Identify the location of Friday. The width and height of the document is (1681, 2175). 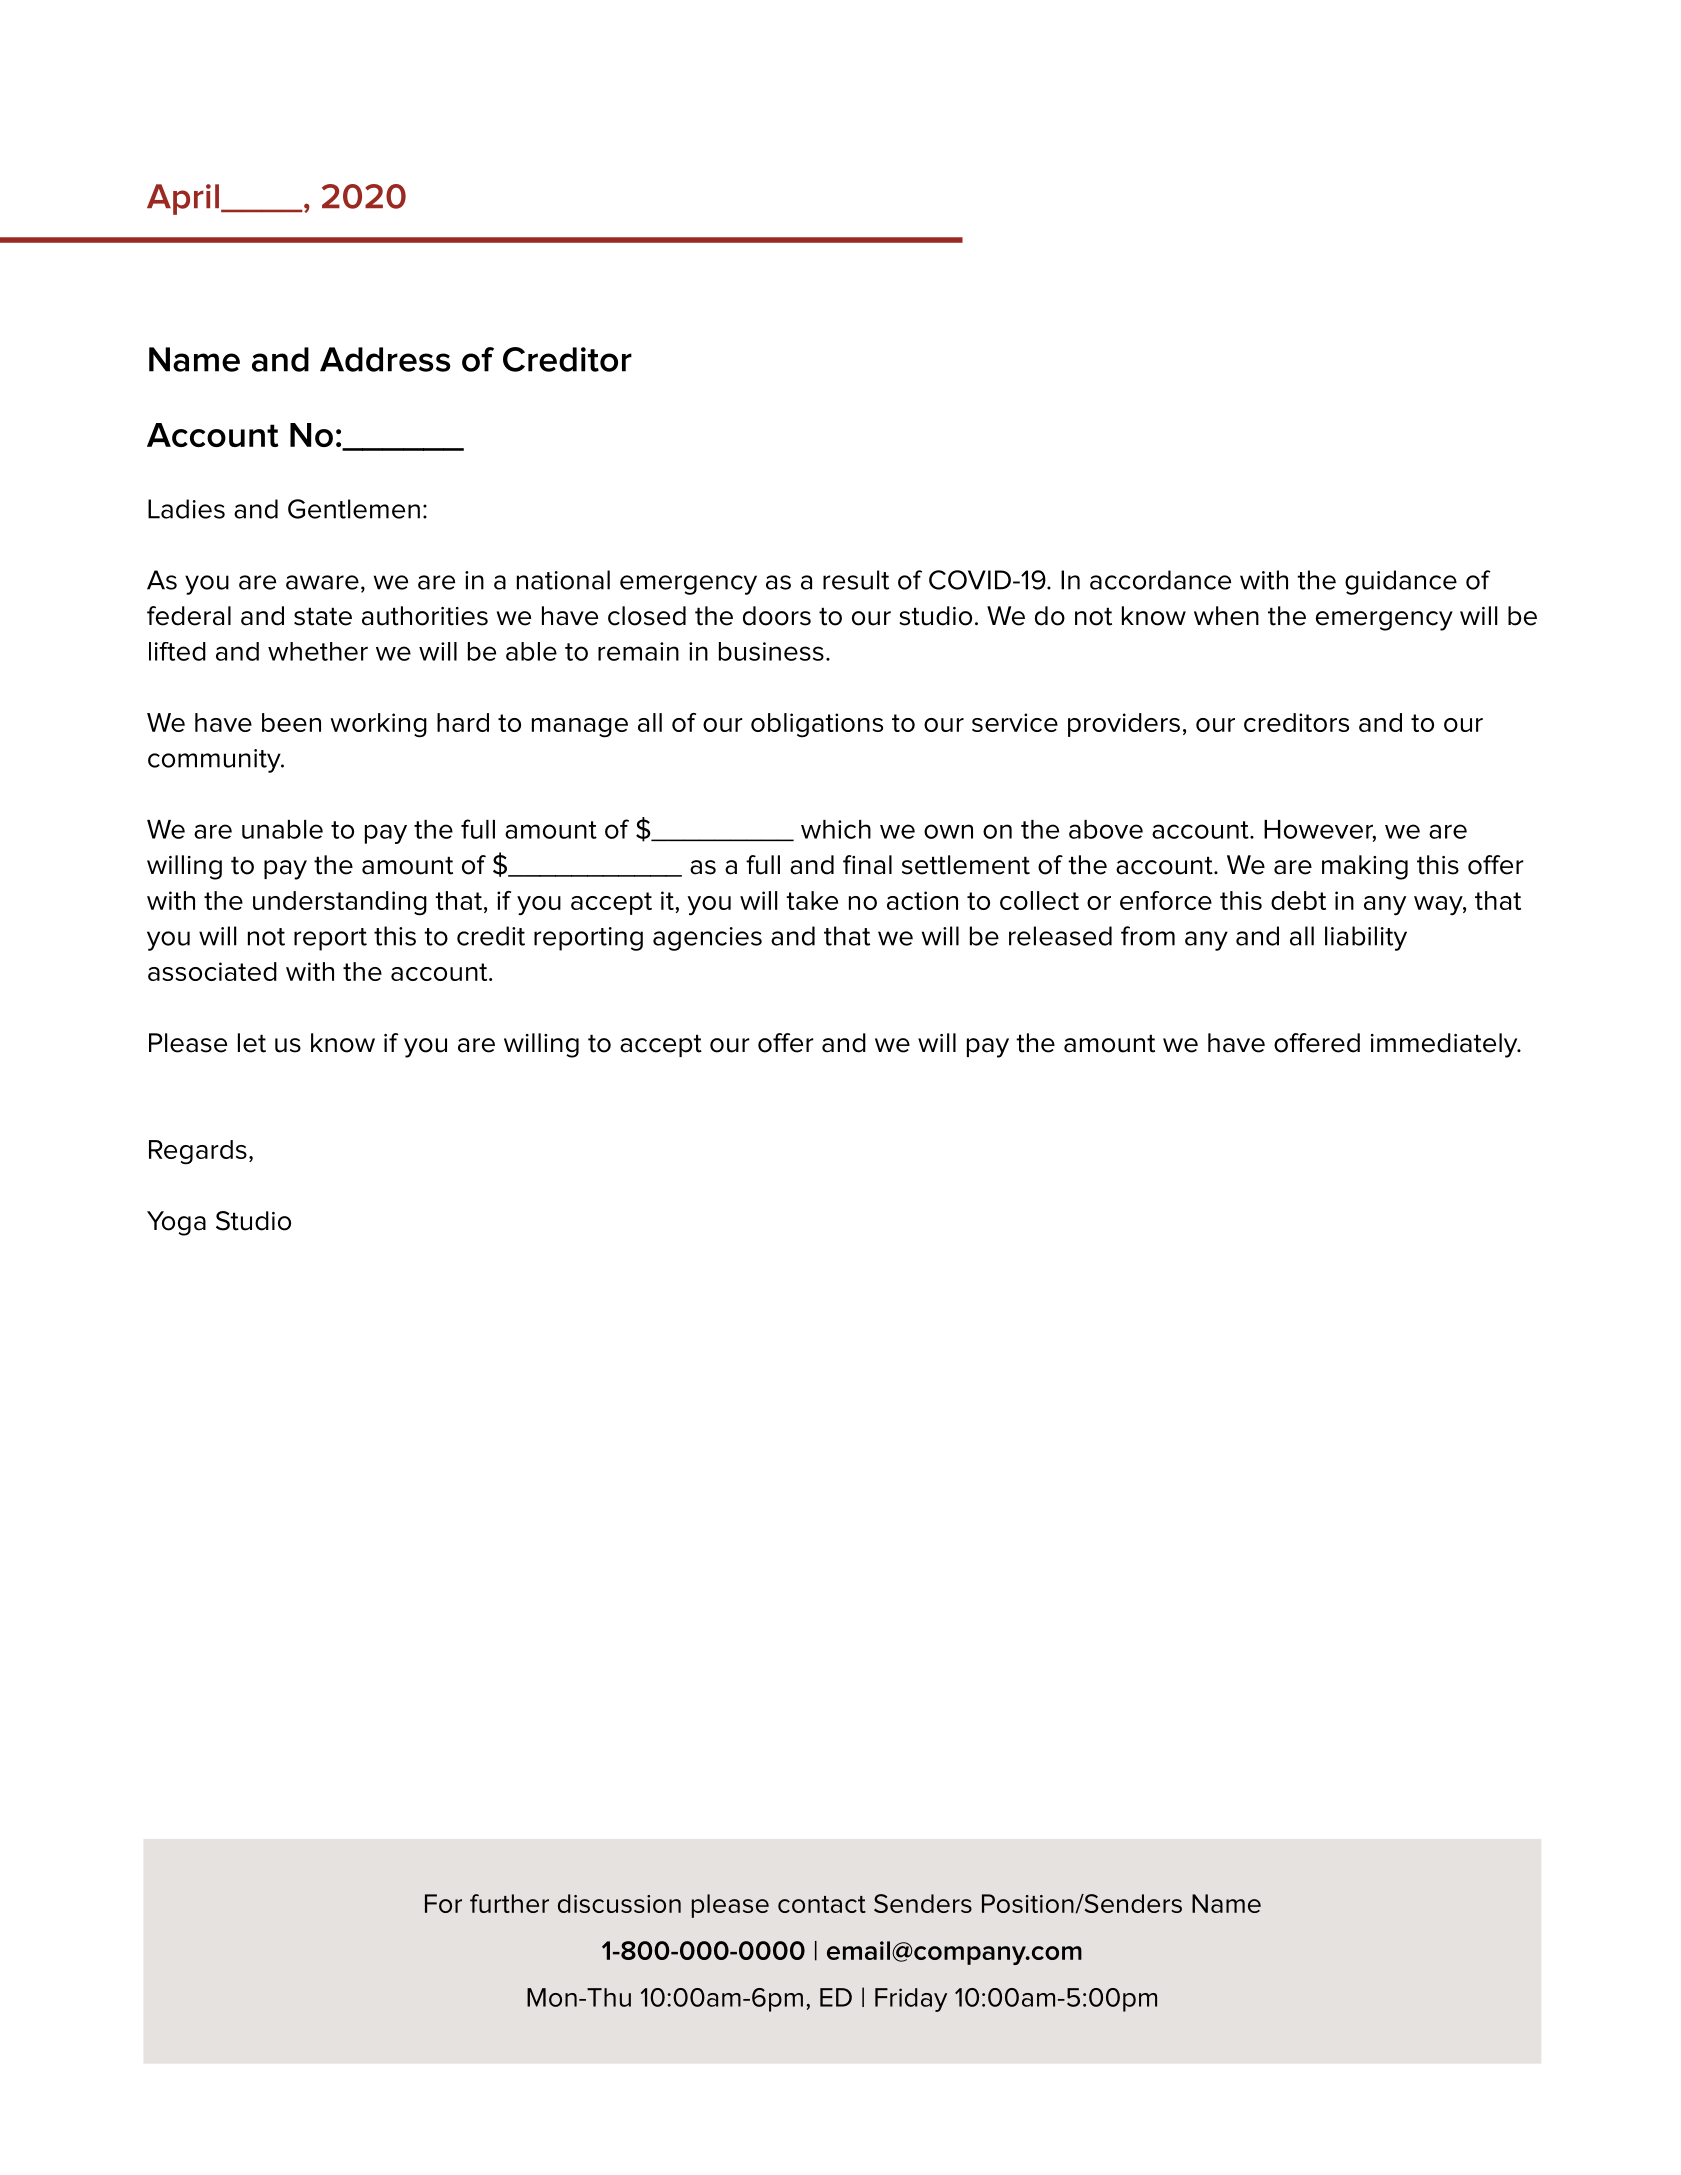
(911, 2000).
